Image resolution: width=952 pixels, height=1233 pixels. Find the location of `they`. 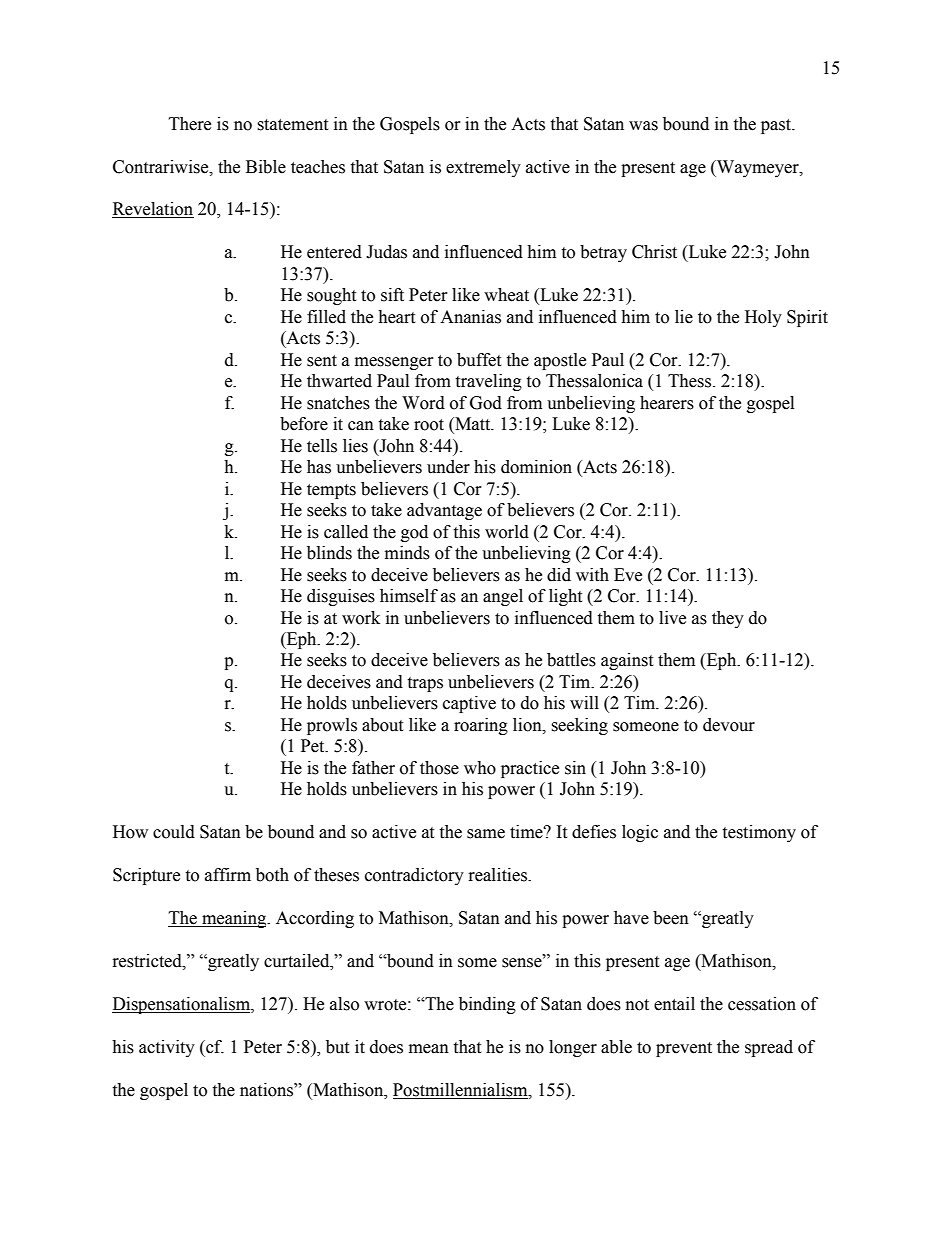

they is located at coordinates (728, 619).
